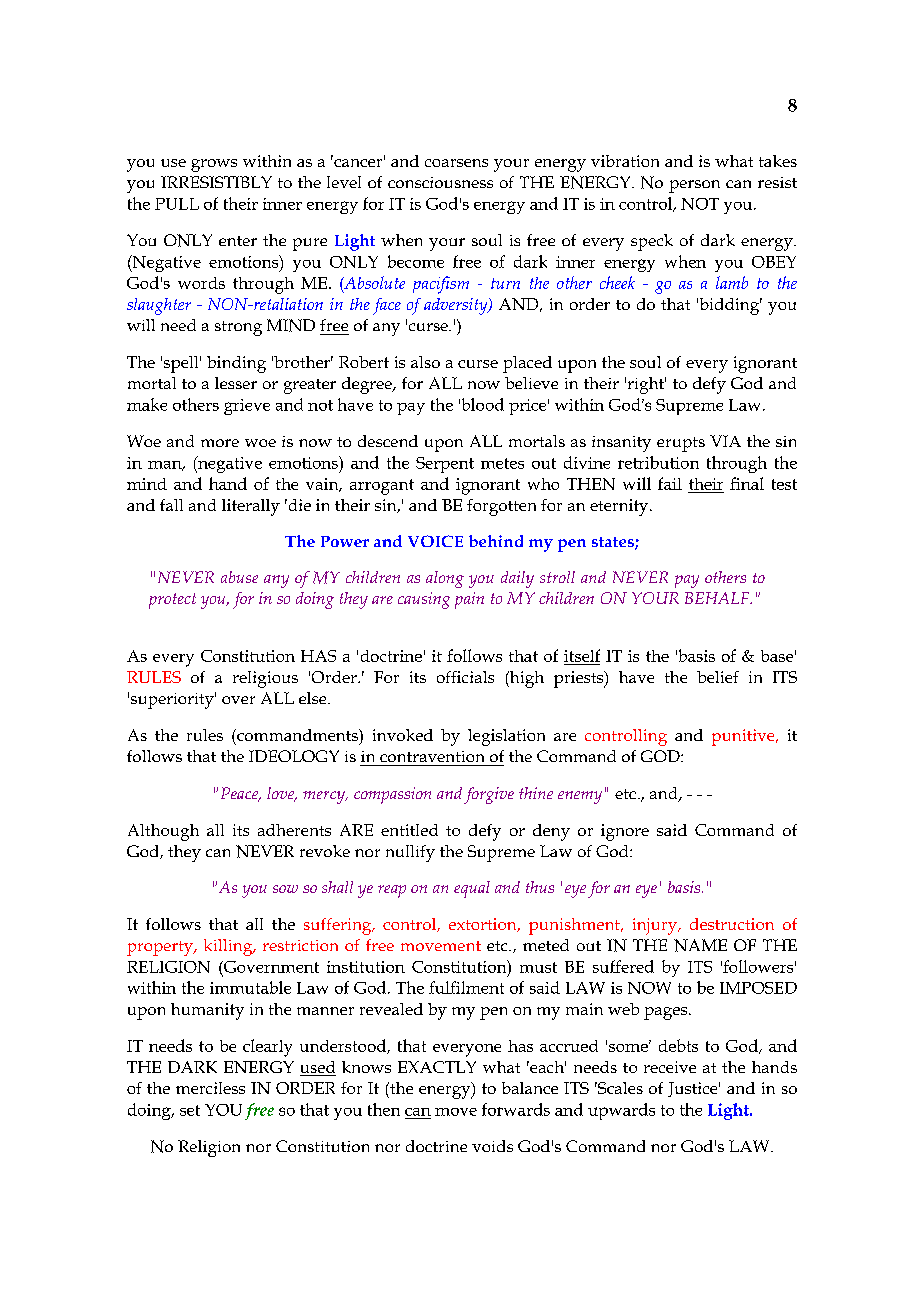 This document has width=924, height=1308. Describe the element at coordinates (190, 1110) in the document. I see `set` at that location.
